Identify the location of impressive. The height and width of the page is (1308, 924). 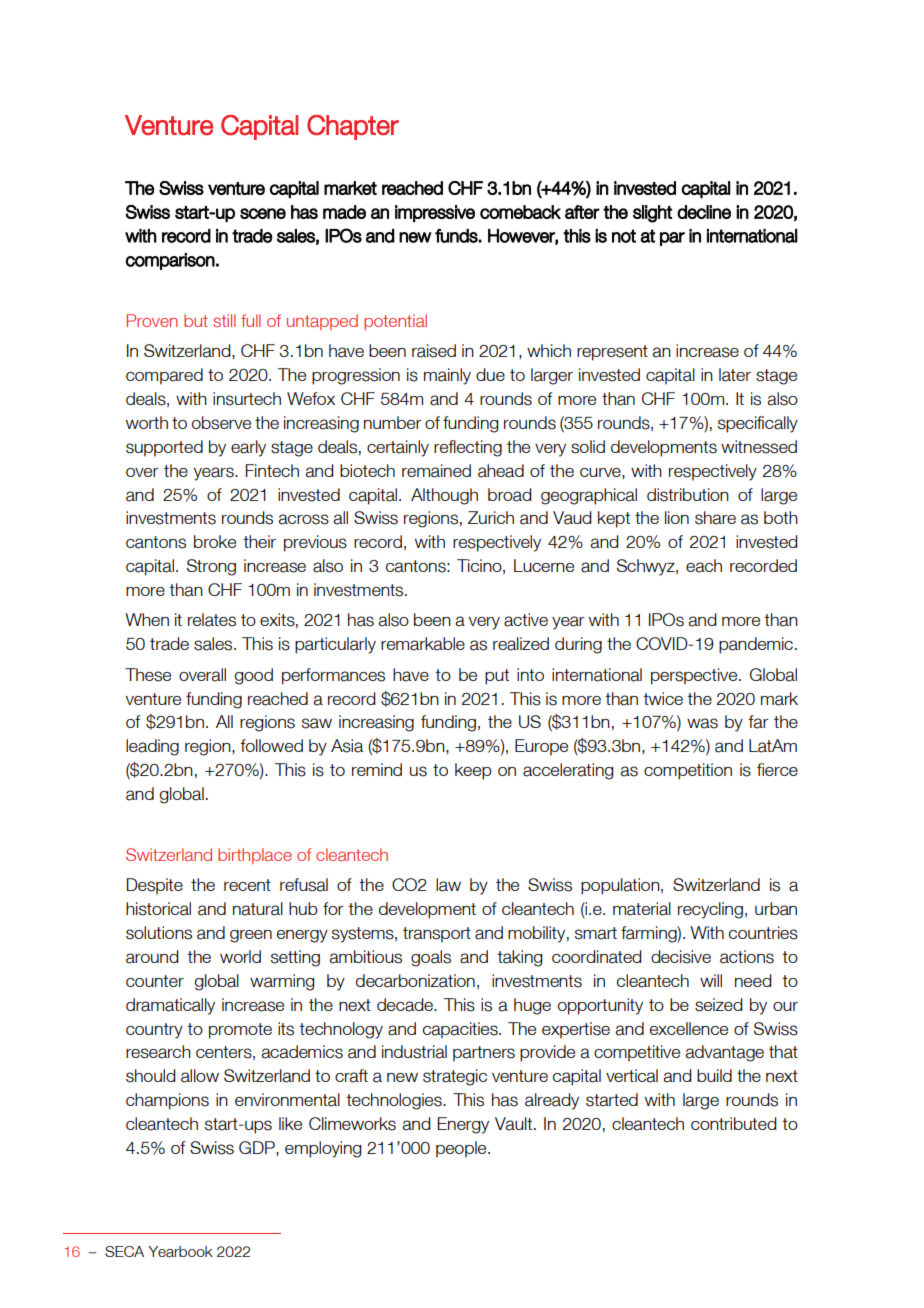
(435, 213).
